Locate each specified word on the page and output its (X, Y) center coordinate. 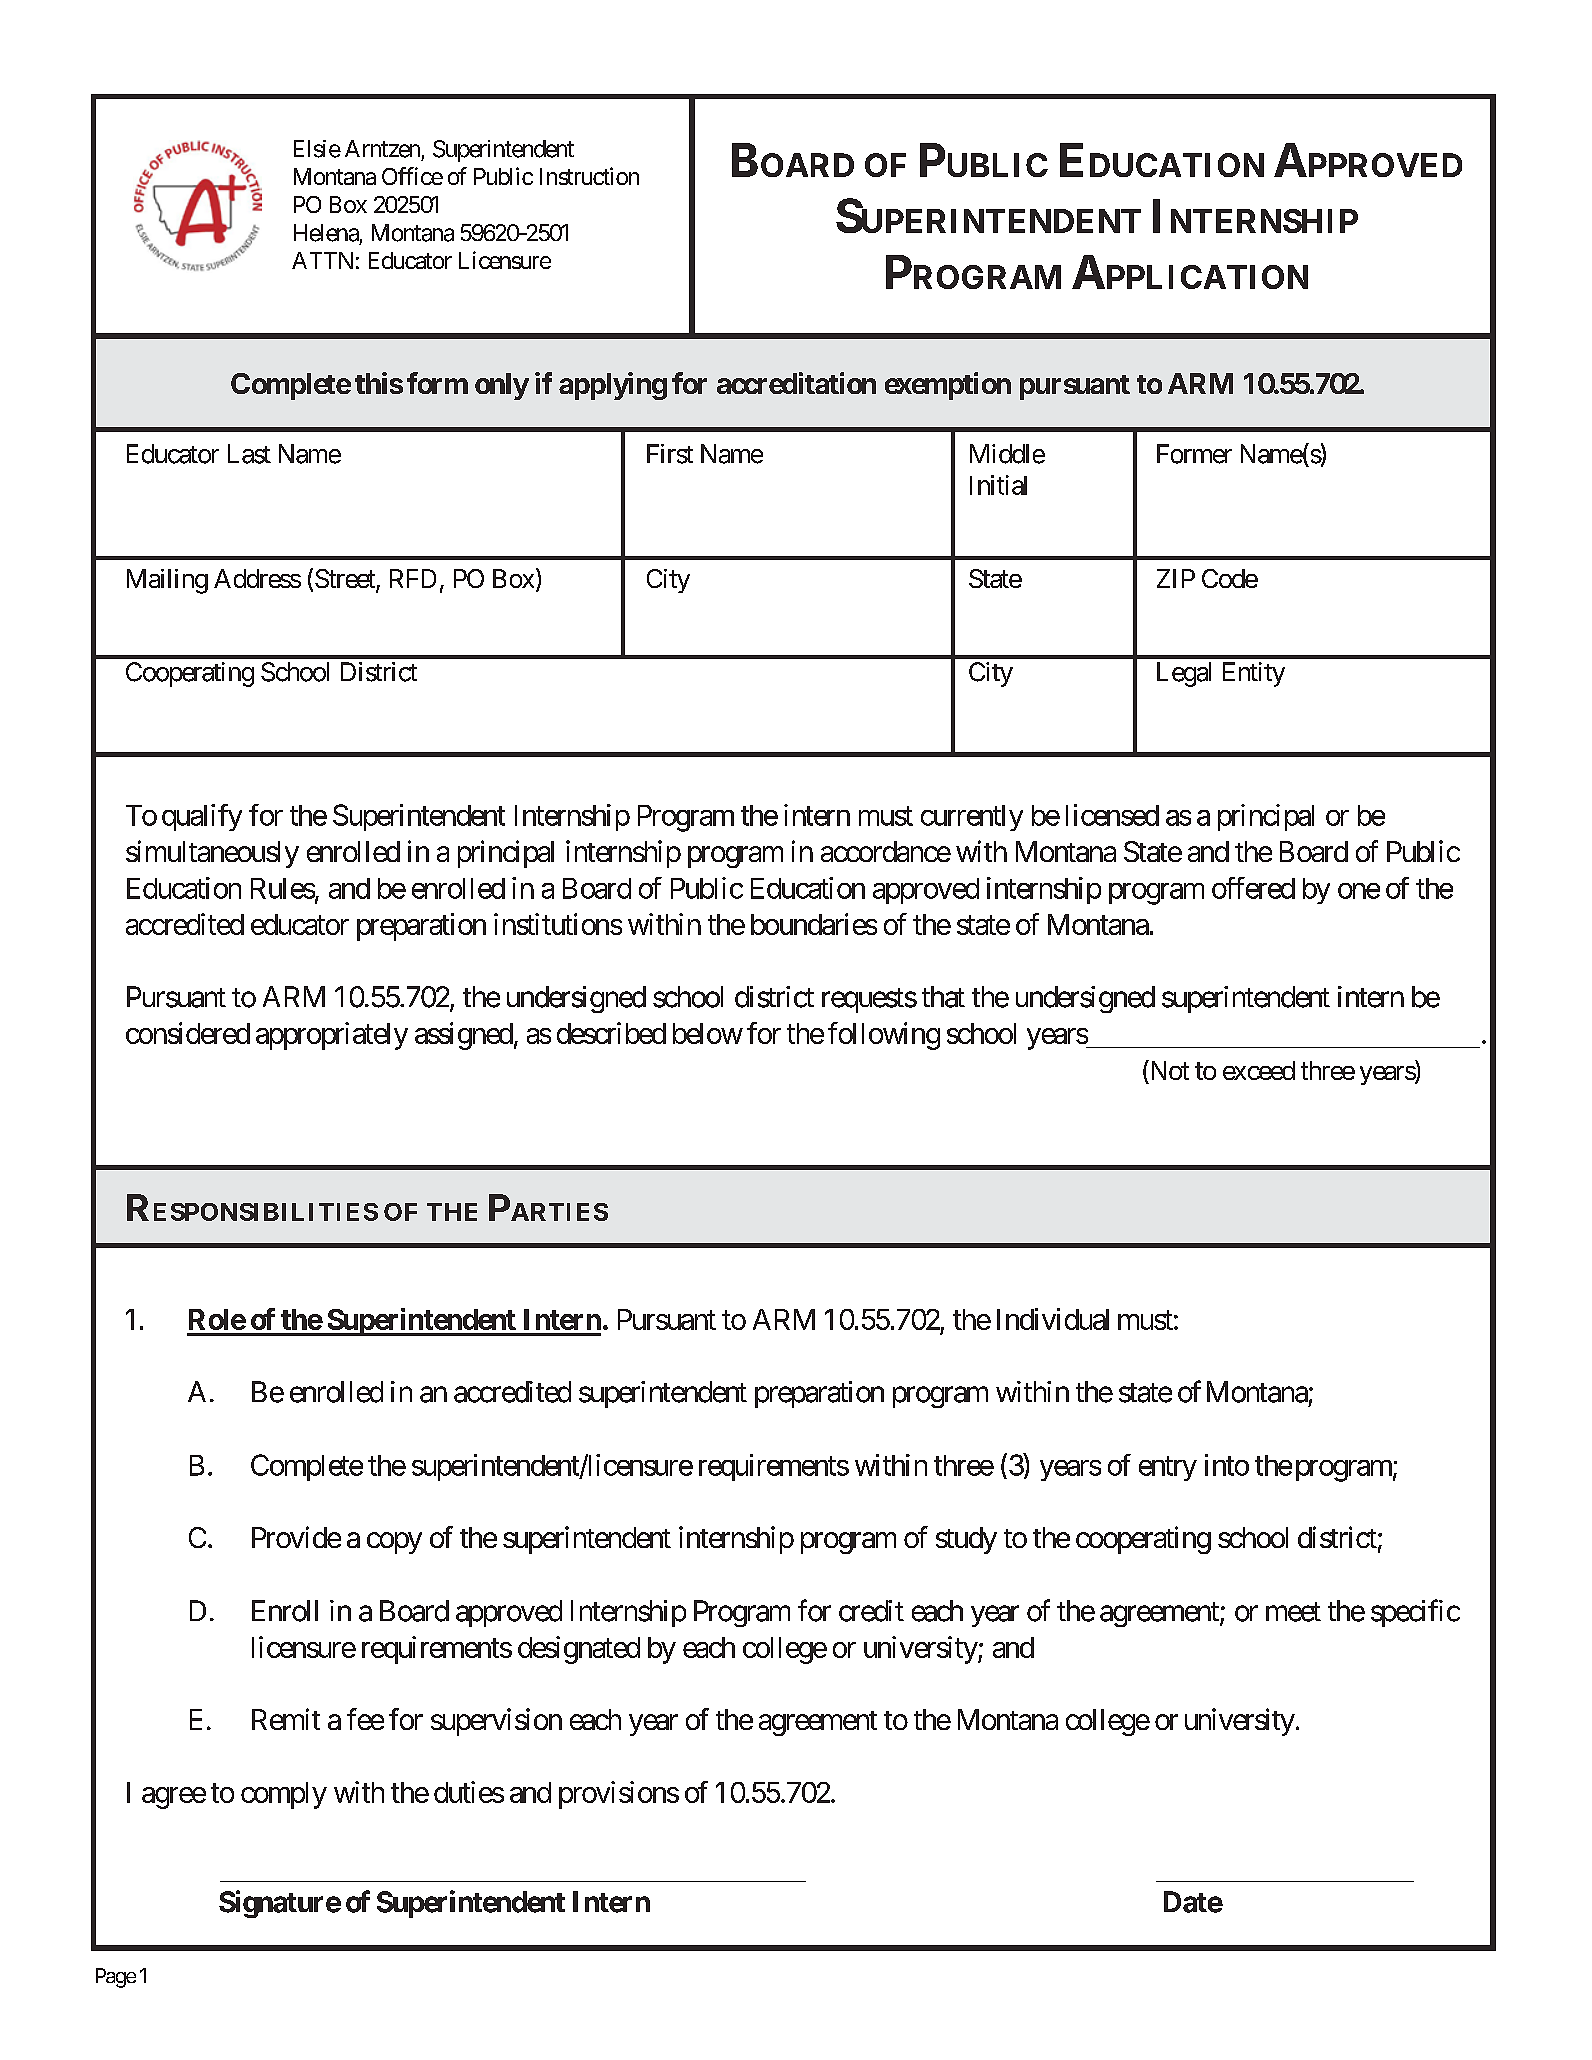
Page (116, 1978)
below (708, 1033)
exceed (1259, 1070)
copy (394, 1543)
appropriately (332, 1036)
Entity (1254, 674)
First (670, 454)
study (966, 1540)
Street (346, 580)
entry (1168, 1468)
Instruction (589, 176)
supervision (496, 1722)
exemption (948, 386)
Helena (326, 233)
